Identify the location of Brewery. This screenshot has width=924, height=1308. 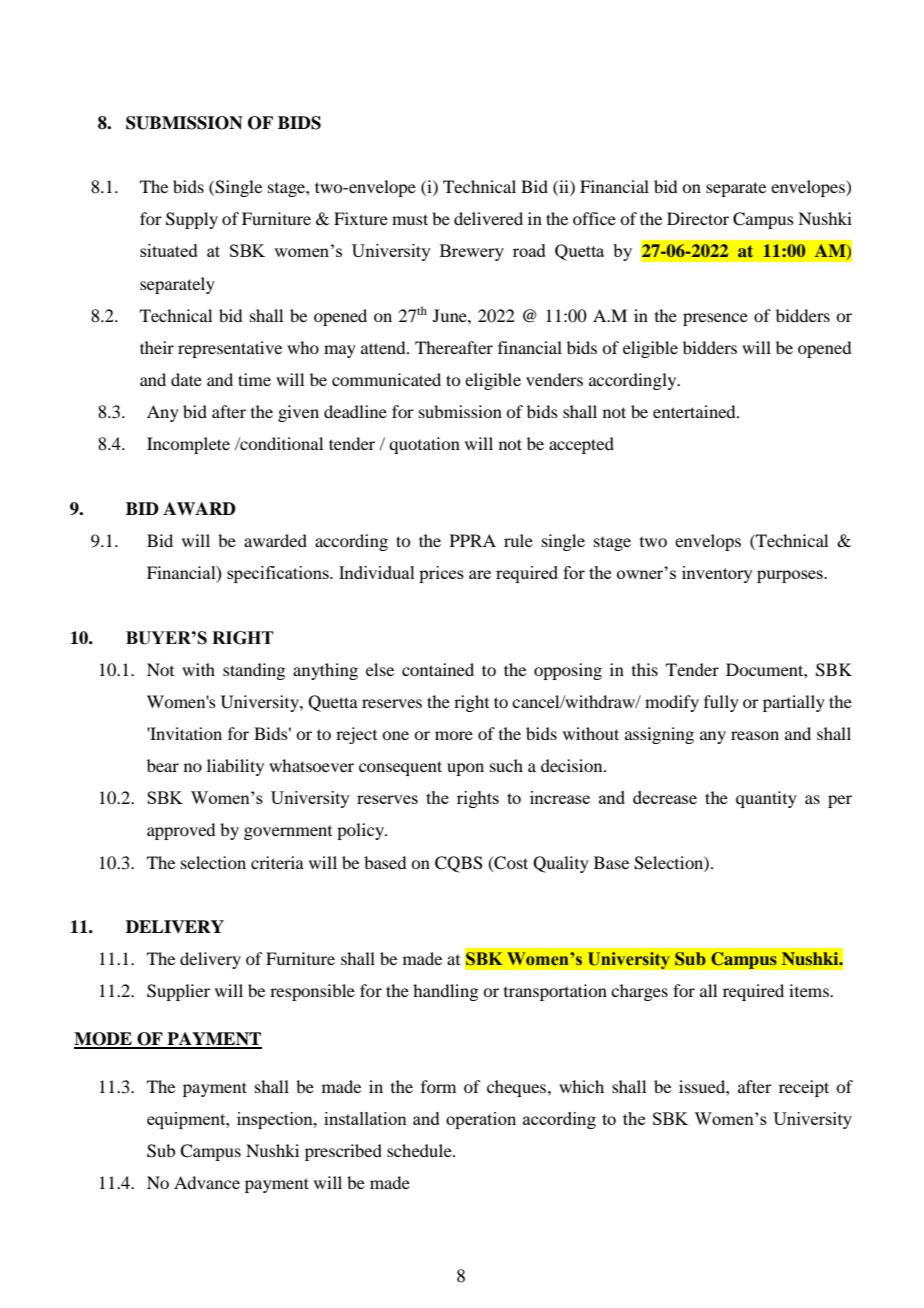
(472, 252).
